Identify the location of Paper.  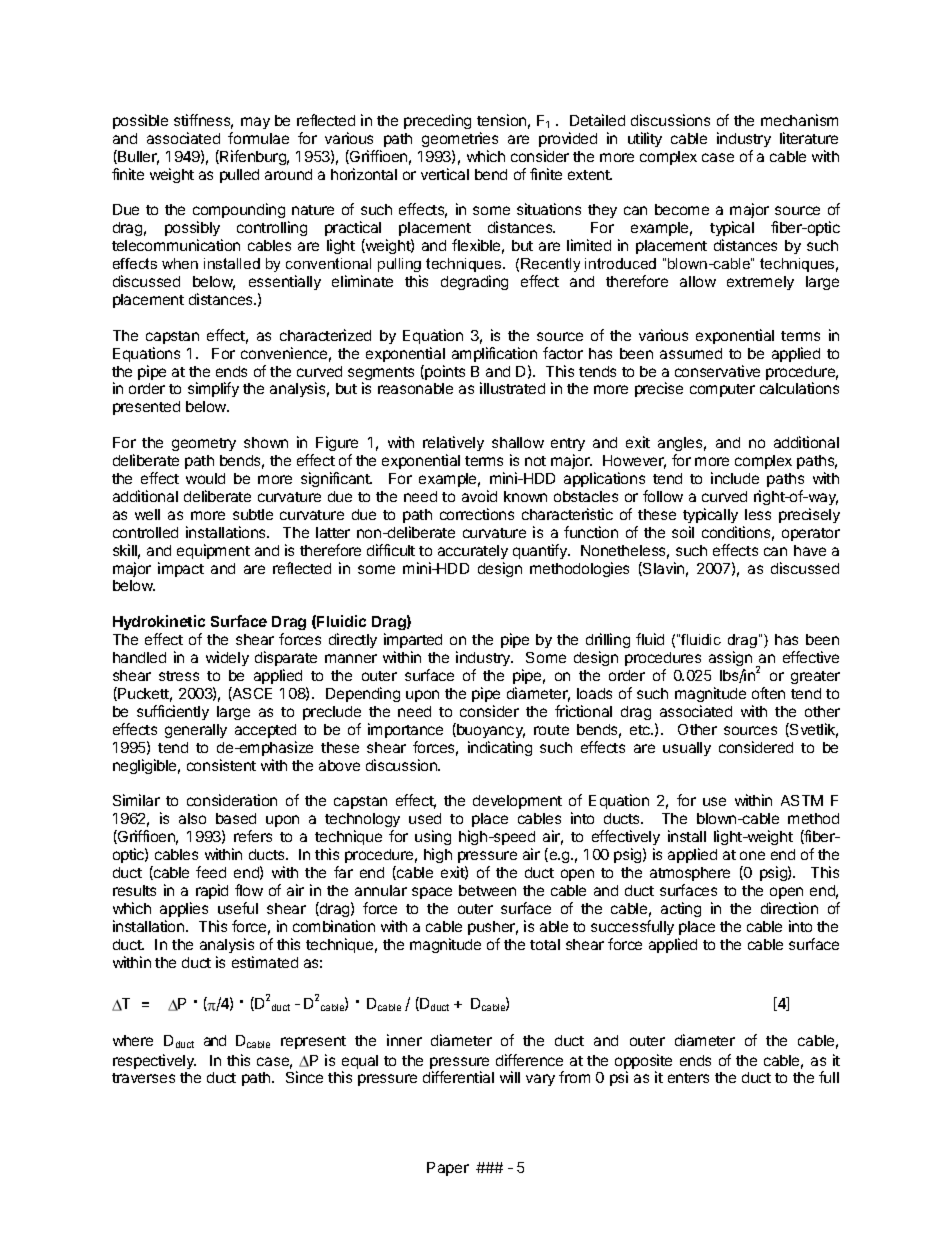
(448, 1169).
